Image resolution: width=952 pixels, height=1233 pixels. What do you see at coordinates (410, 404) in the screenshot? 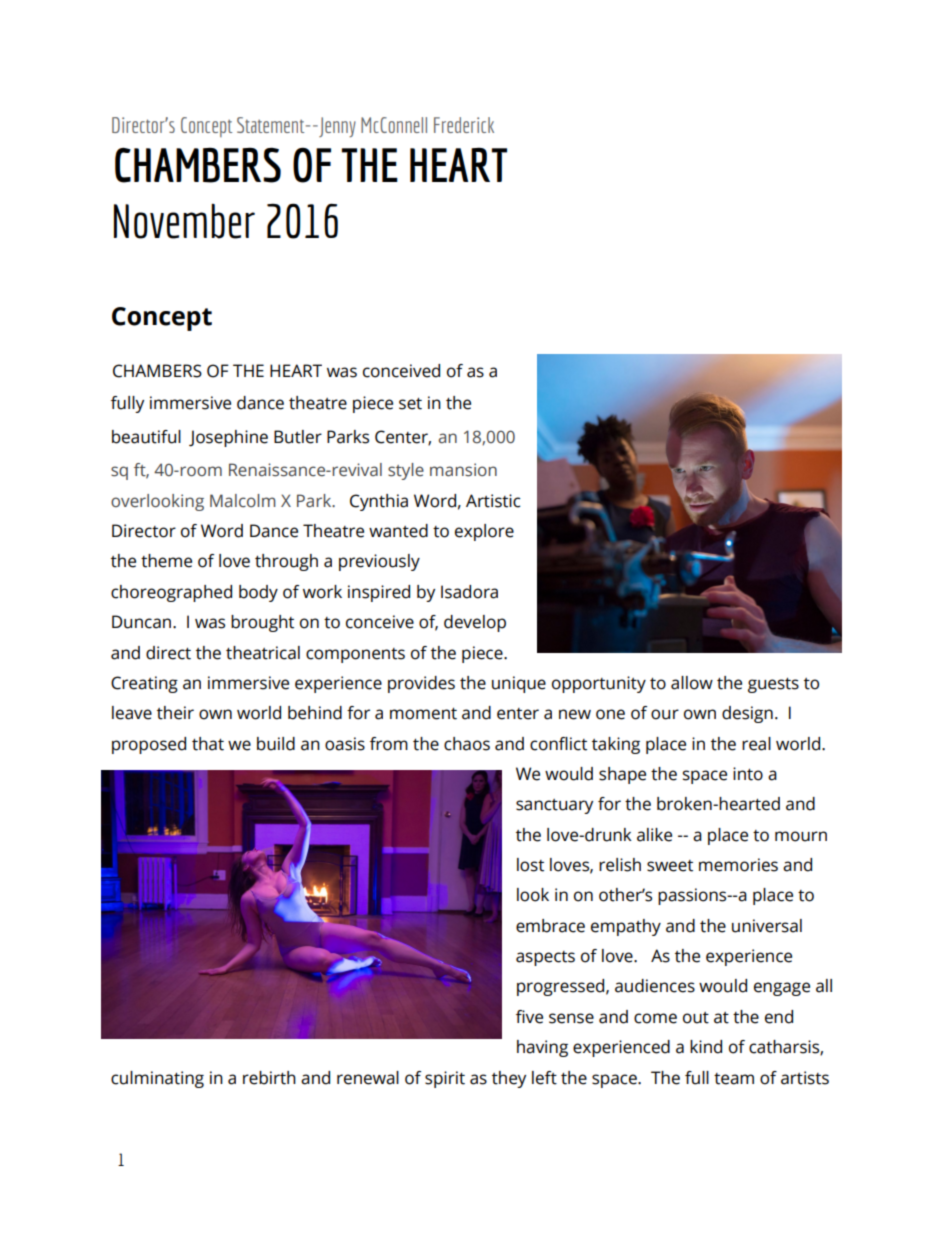
I see `set` at bounding box center [410, 404].
